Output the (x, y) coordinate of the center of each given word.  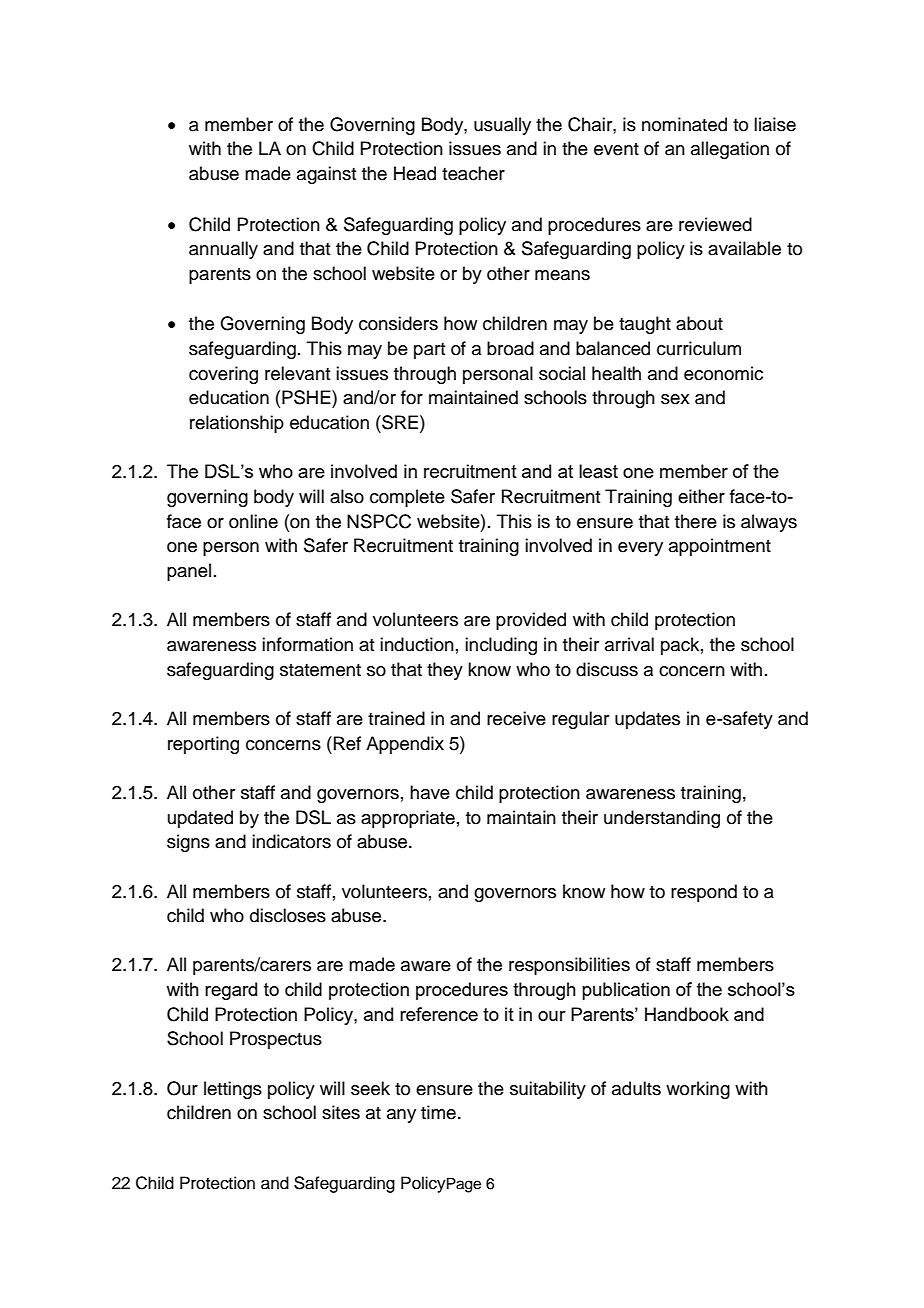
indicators (291, 841)
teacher (473, 173)
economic (723, 373)
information (307, 644)
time (438, 1112)
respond (704, 893)
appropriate (408, 819)
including (501, 646)
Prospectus (276, 1040)
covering (223, 375)
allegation (730, 150)
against (326, 175)
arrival (629, 644)
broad (510, 348)
